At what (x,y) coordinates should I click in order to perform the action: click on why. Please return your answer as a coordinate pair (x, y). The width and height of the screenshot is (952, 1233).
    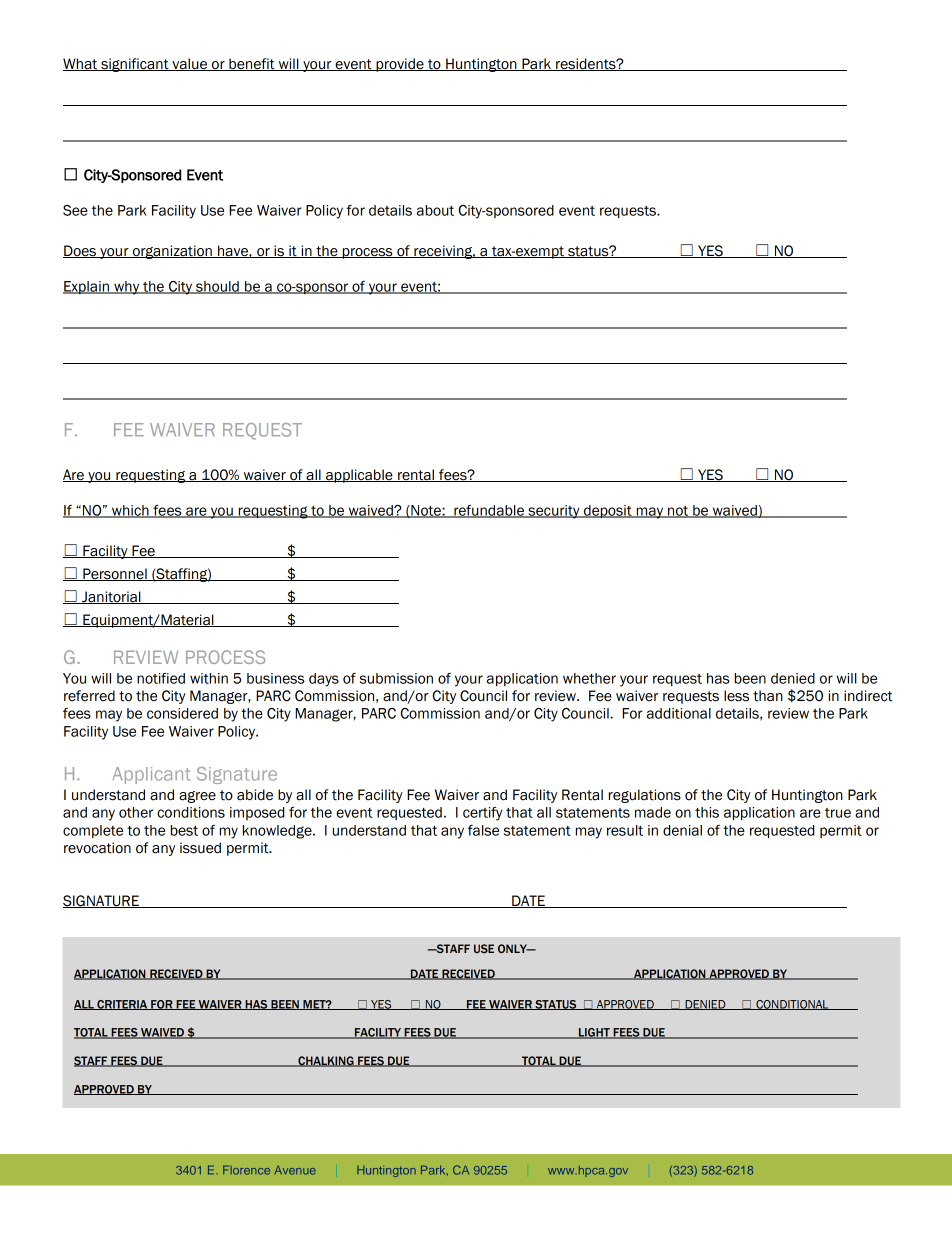
    Looking at the image, I should click on (127, 288).
